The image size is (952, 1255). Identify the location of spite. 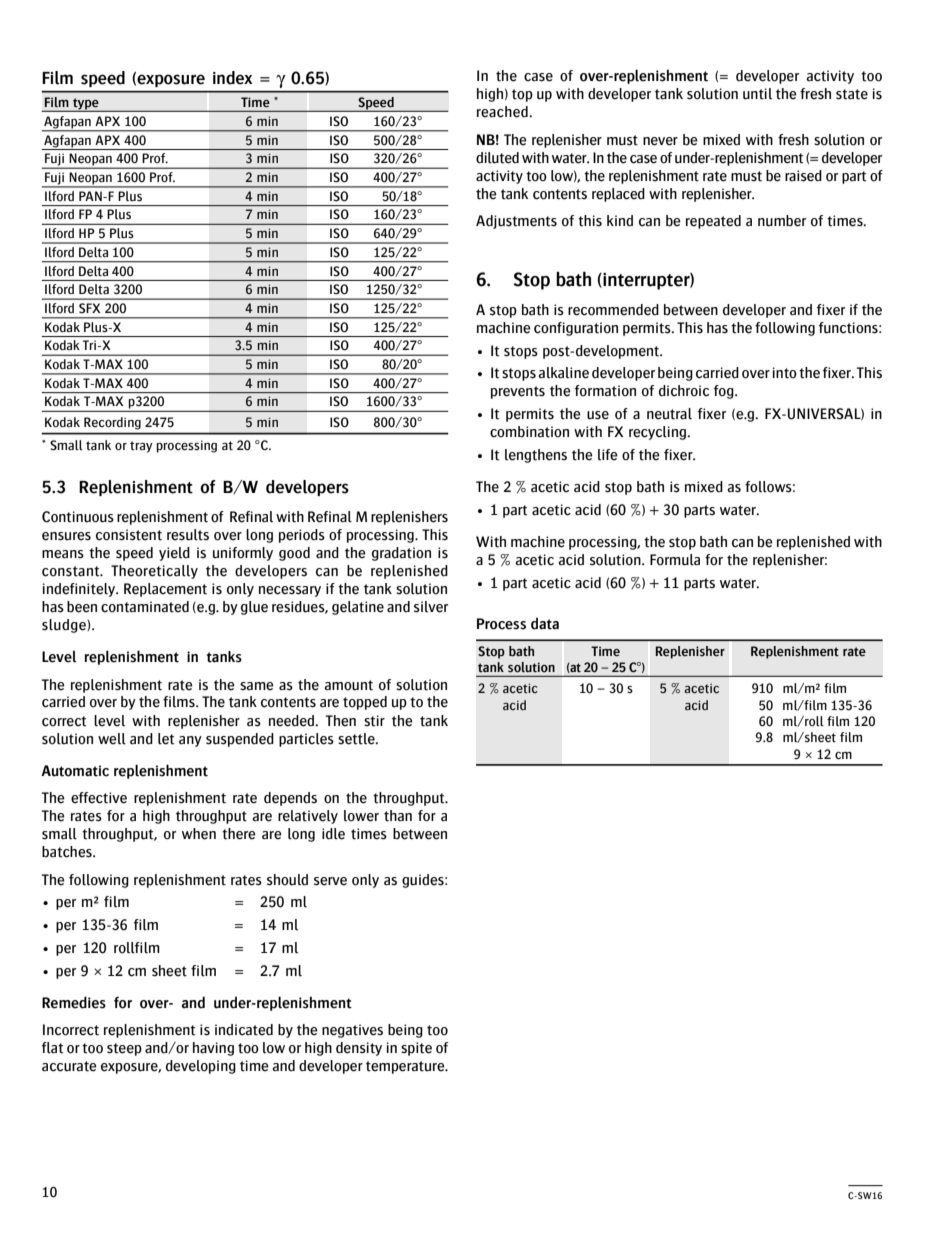
(416, 1049).
